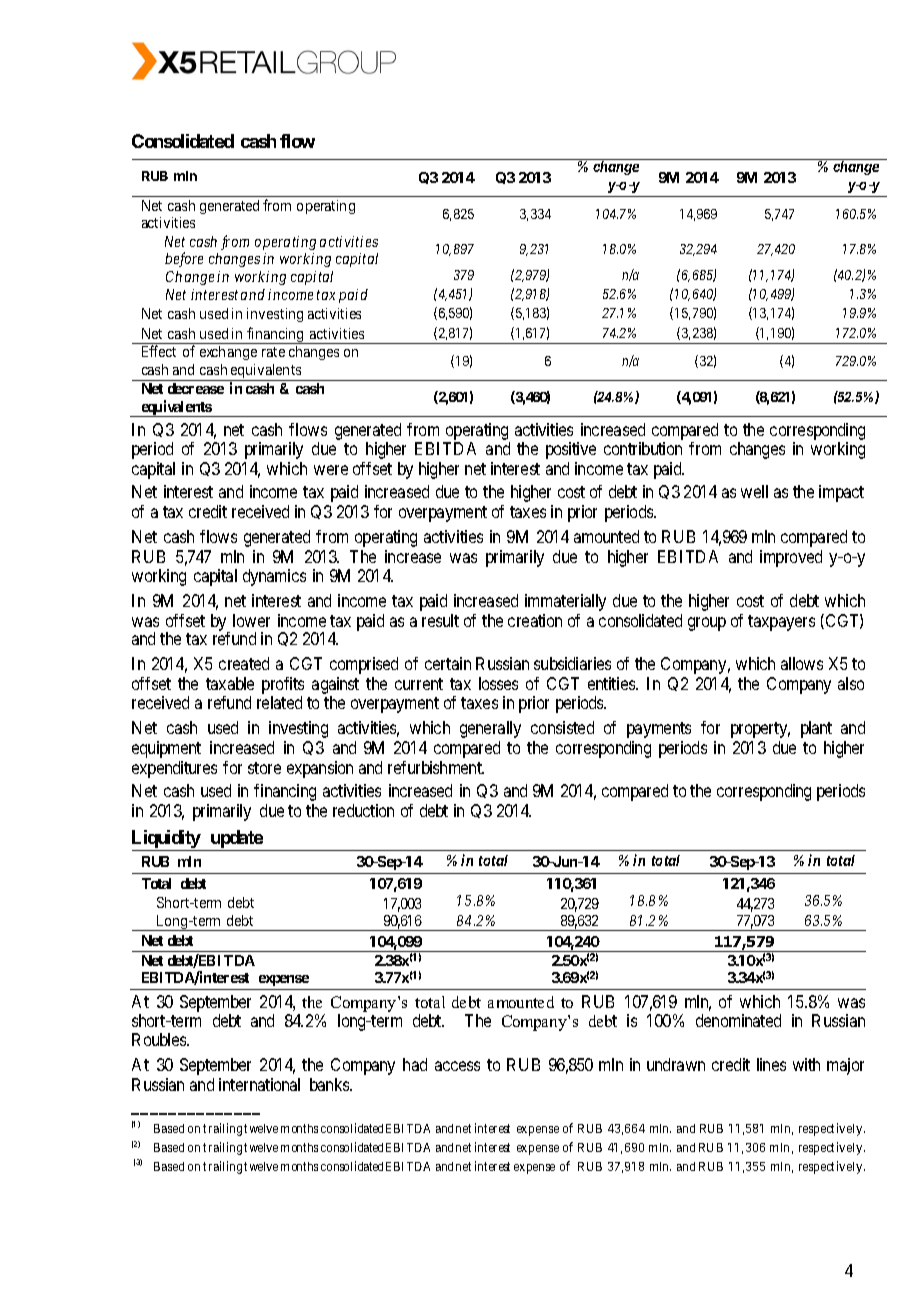  What do you see at coordinates (771, 1064) in the document?
I see `lines` at bounding box center [771, 1064].
